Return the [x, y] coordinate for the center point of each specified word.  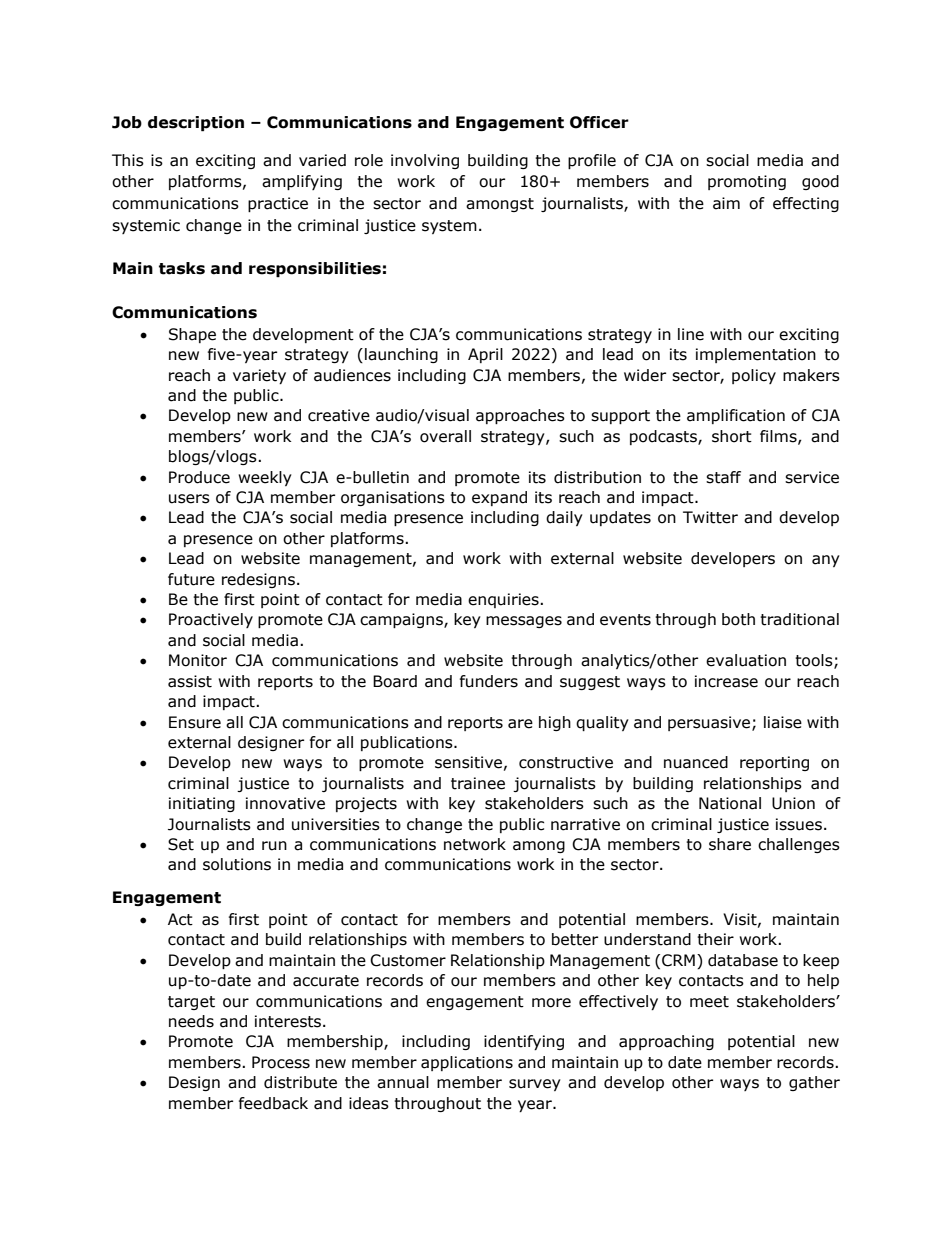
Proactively [211, 620]
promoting [747, 182]
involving [425, 161]
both [738, 619]
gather [814, 1083]
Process [281, 1062]
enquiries [504, 600]
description [196, 124]
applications [467, 1063]
